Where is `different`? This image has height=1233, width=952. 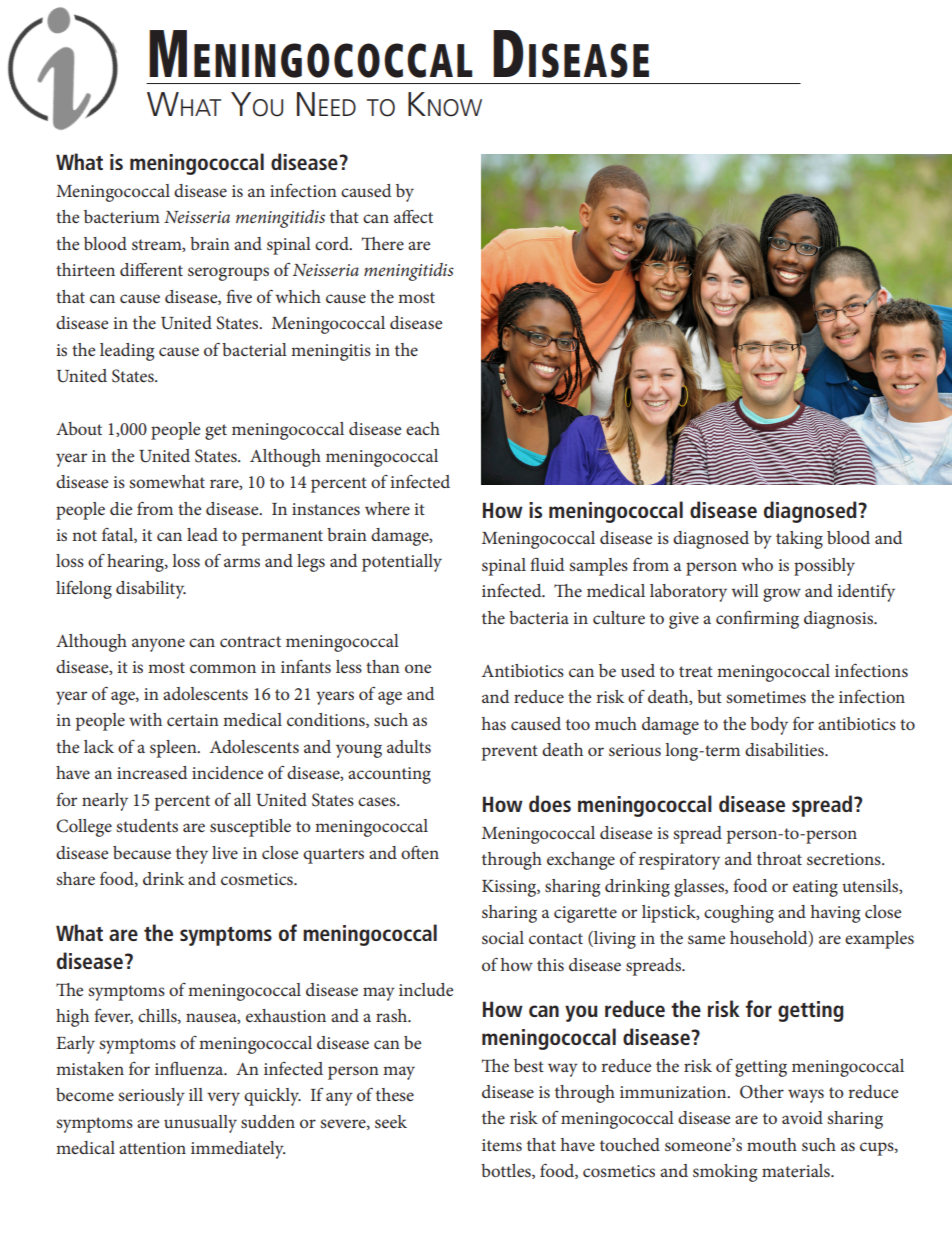
different is located at coordinates (151, 269).
